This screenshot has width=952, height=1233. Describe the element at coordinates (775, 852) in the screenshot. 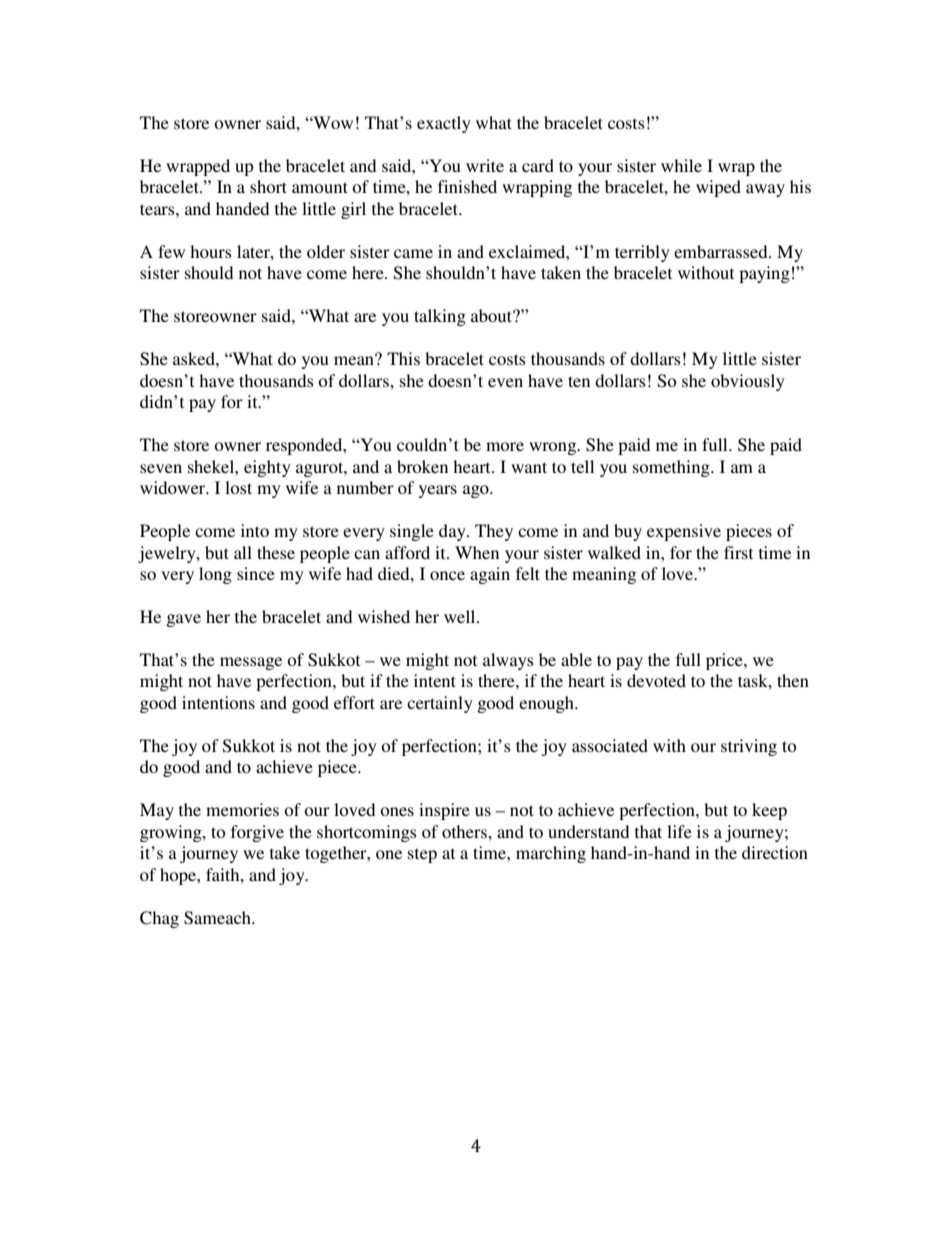

I see `direction` at that location.
